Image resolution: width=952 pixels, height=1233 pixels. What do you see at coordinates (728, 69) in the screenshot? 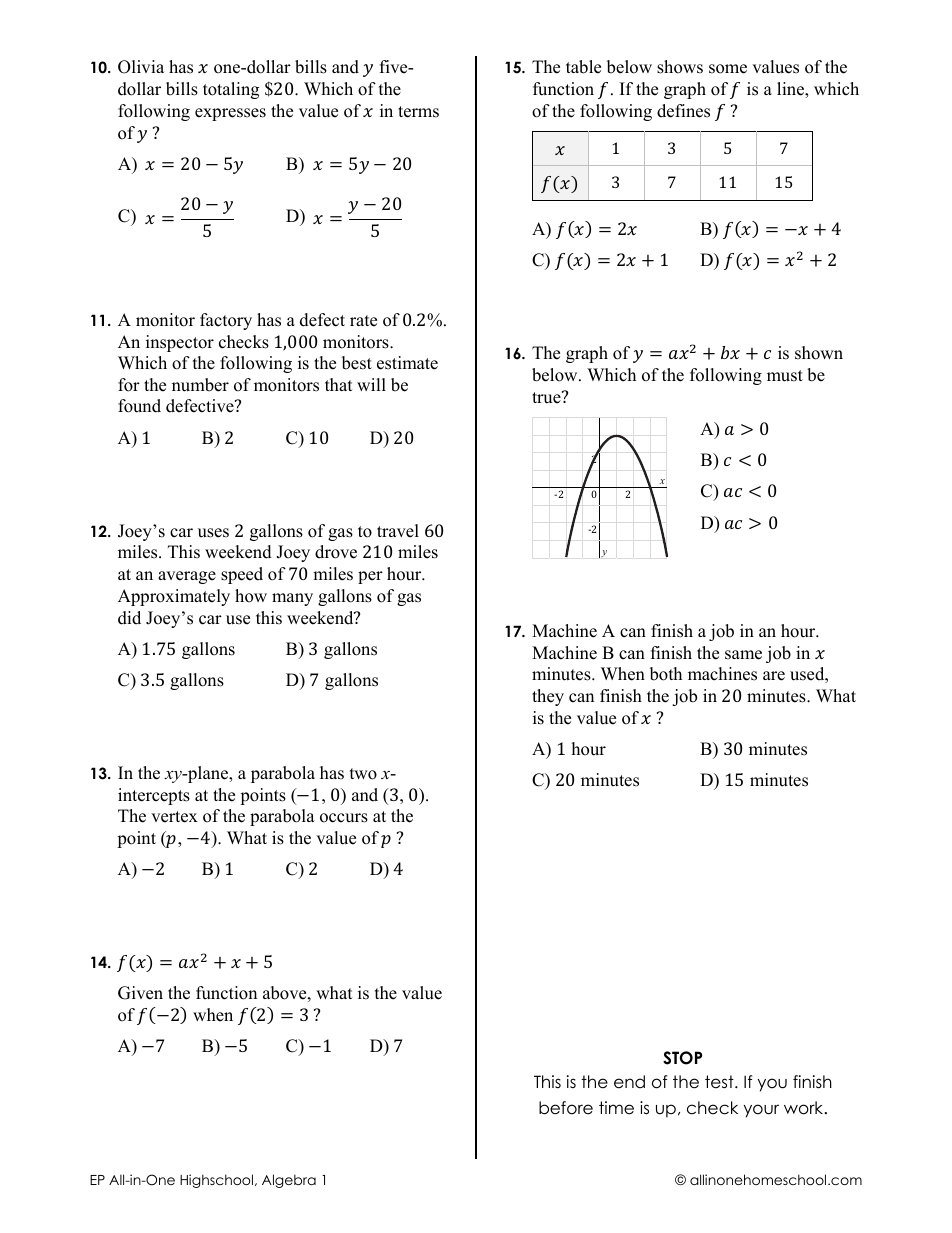
I see `some` at bounding box center [728, 69].
